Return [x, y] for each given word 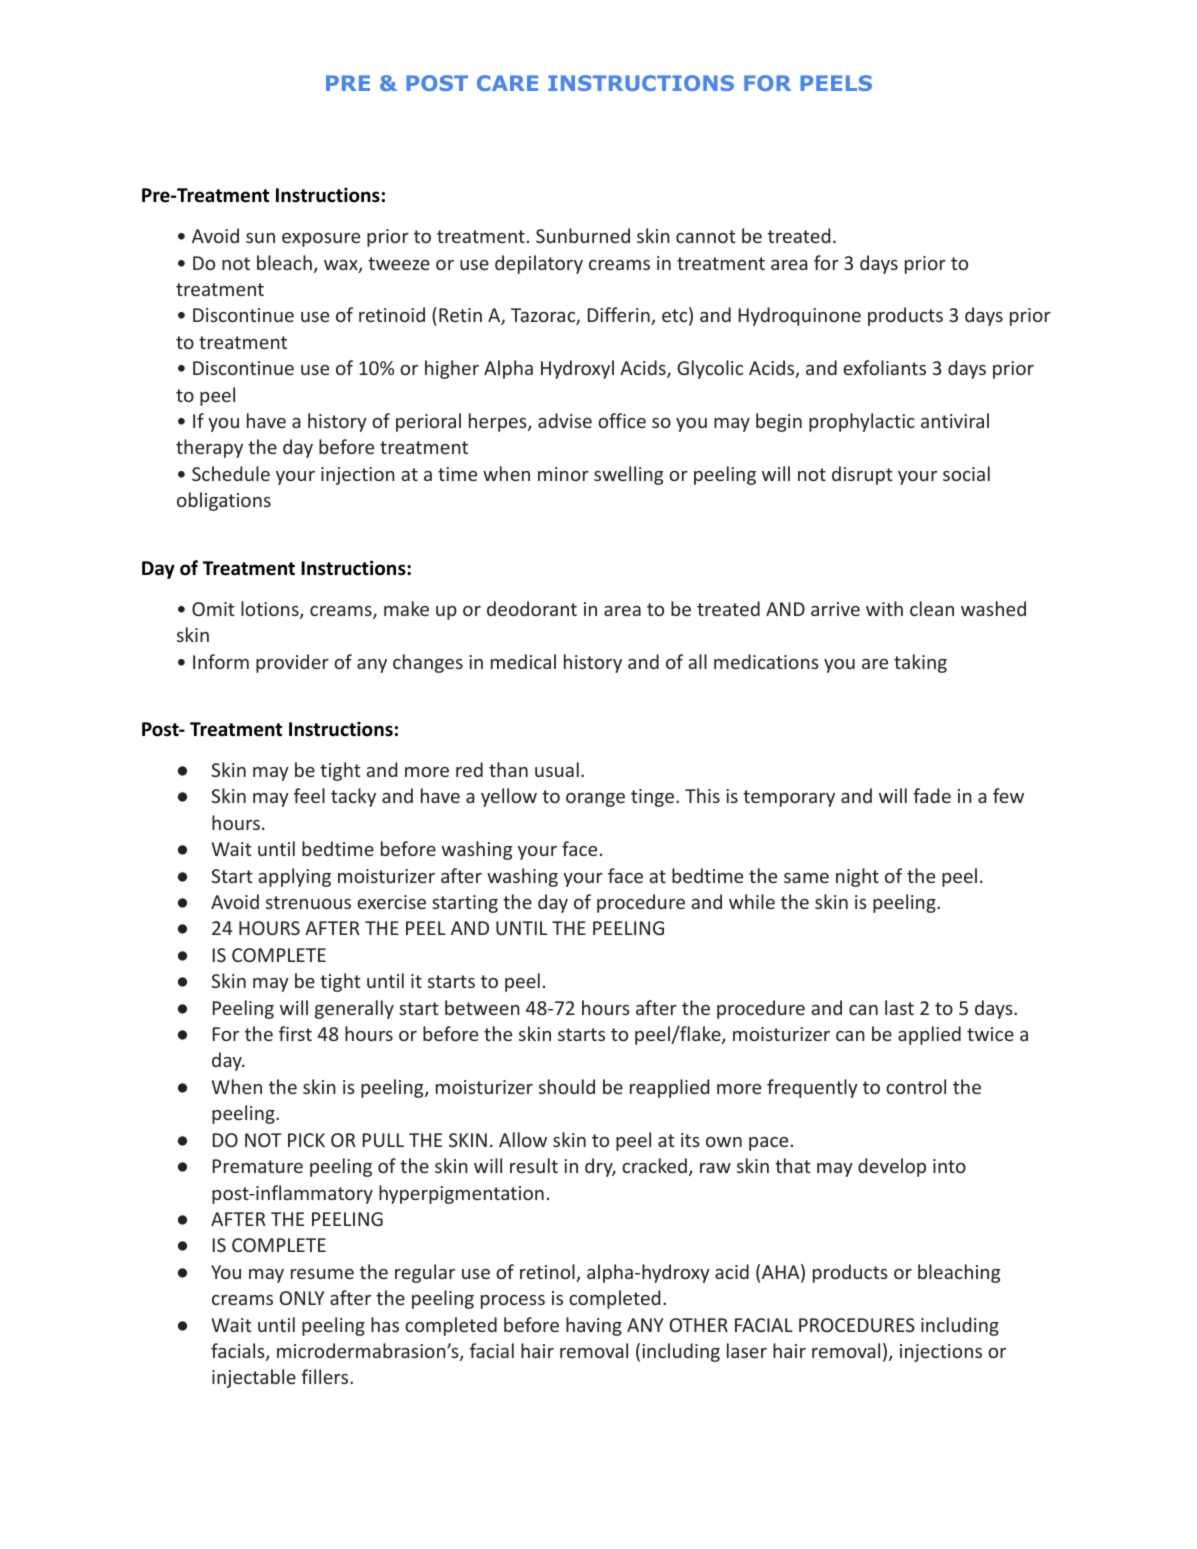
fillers [326, 1376]
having [594, 1326]
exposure [321, 240]
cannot [706, 236]
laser [747, 1350]
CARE [507, 83]
